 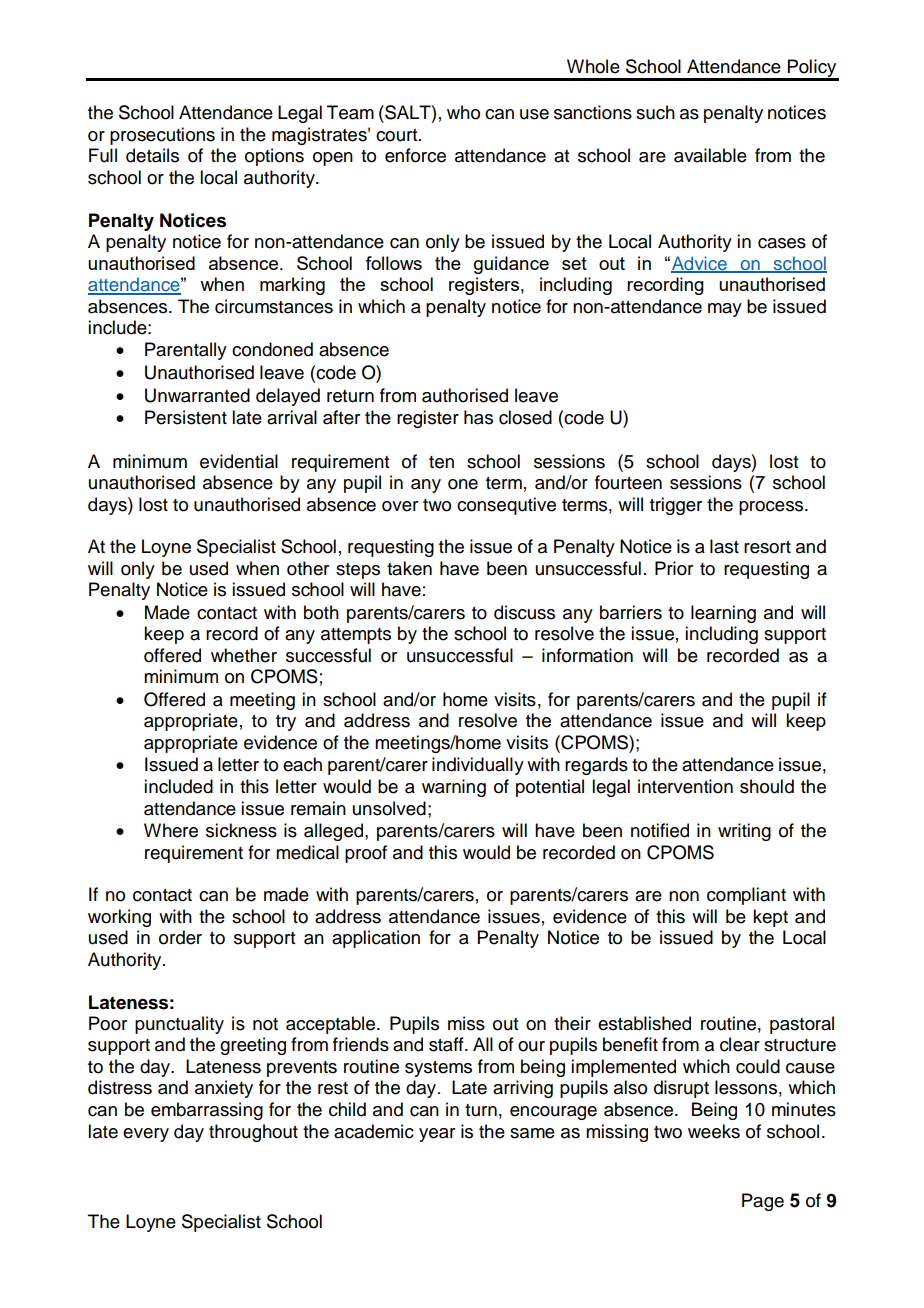 I want to click on court, so click(x=398, y=135).
